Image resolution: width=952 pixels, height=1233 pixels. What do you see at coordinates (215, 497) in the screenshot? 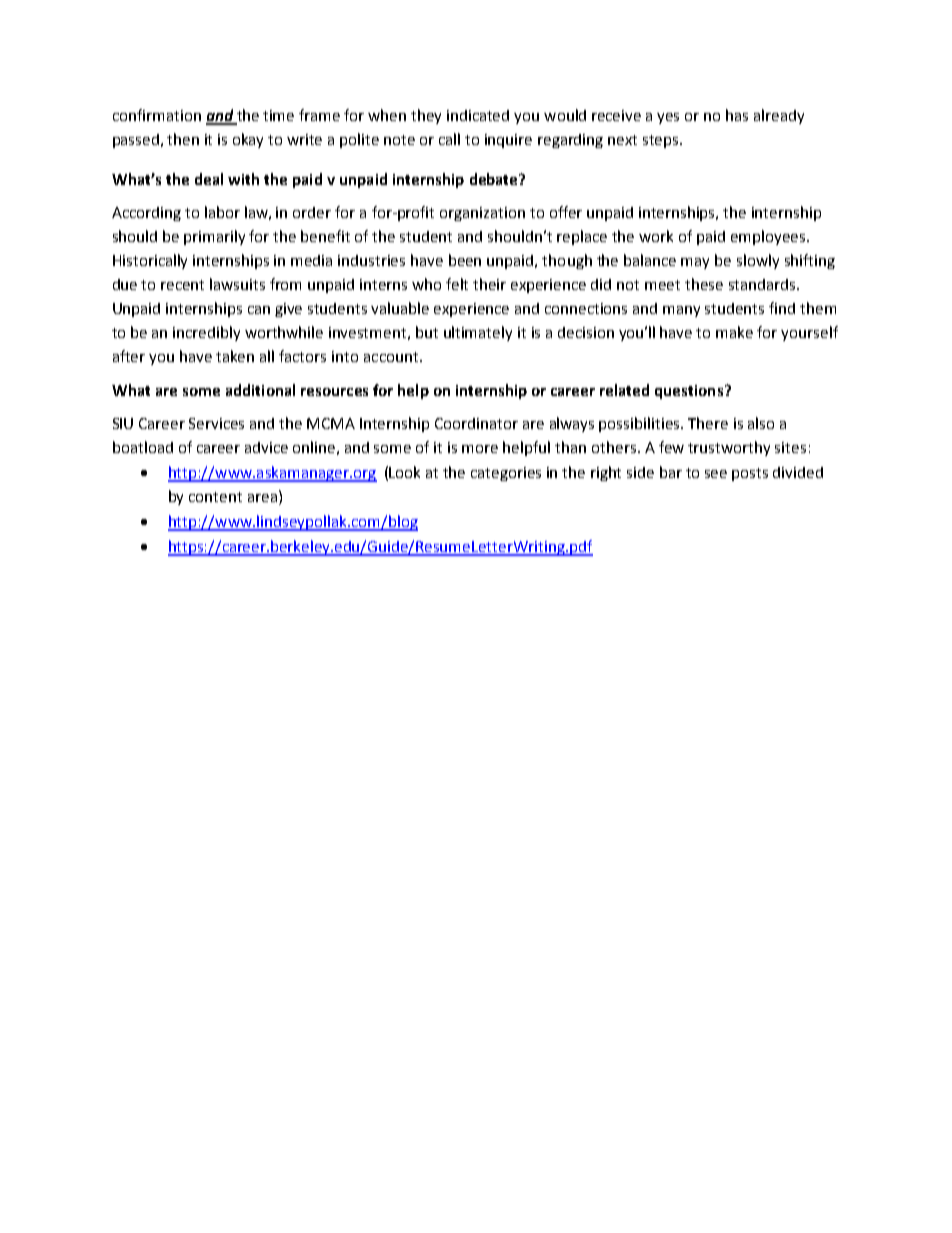
I see `content` at bounding box center [215, 497].
